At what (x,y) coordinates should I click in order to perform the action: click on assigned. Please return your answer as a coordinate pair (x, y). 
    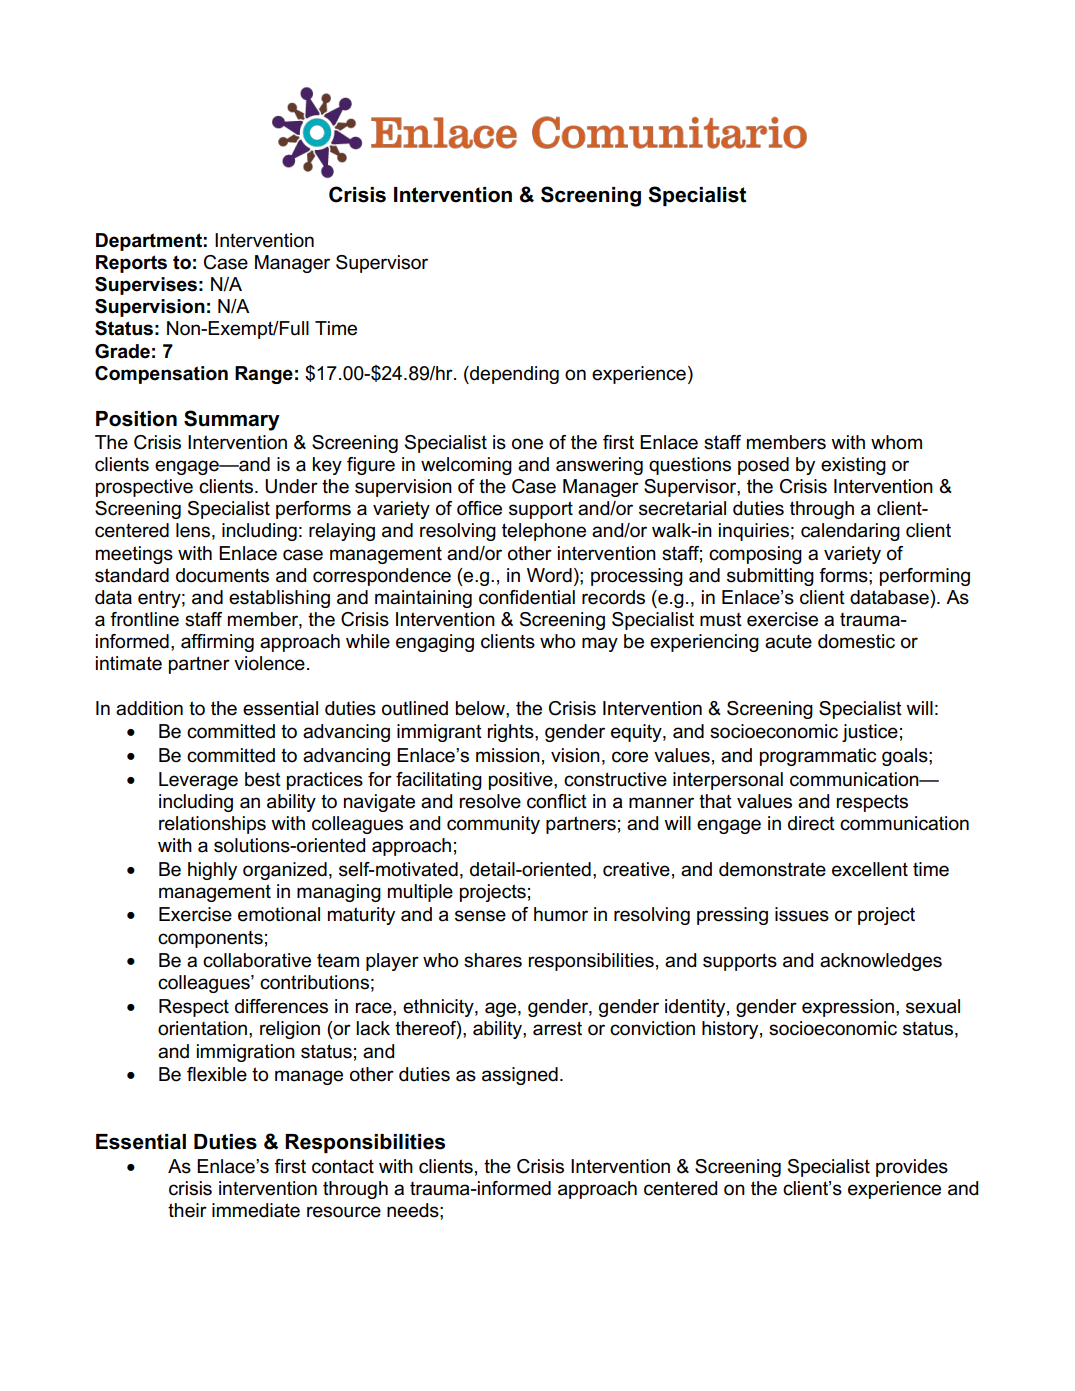
    Looking at the image, I should click on (520, 1076).
